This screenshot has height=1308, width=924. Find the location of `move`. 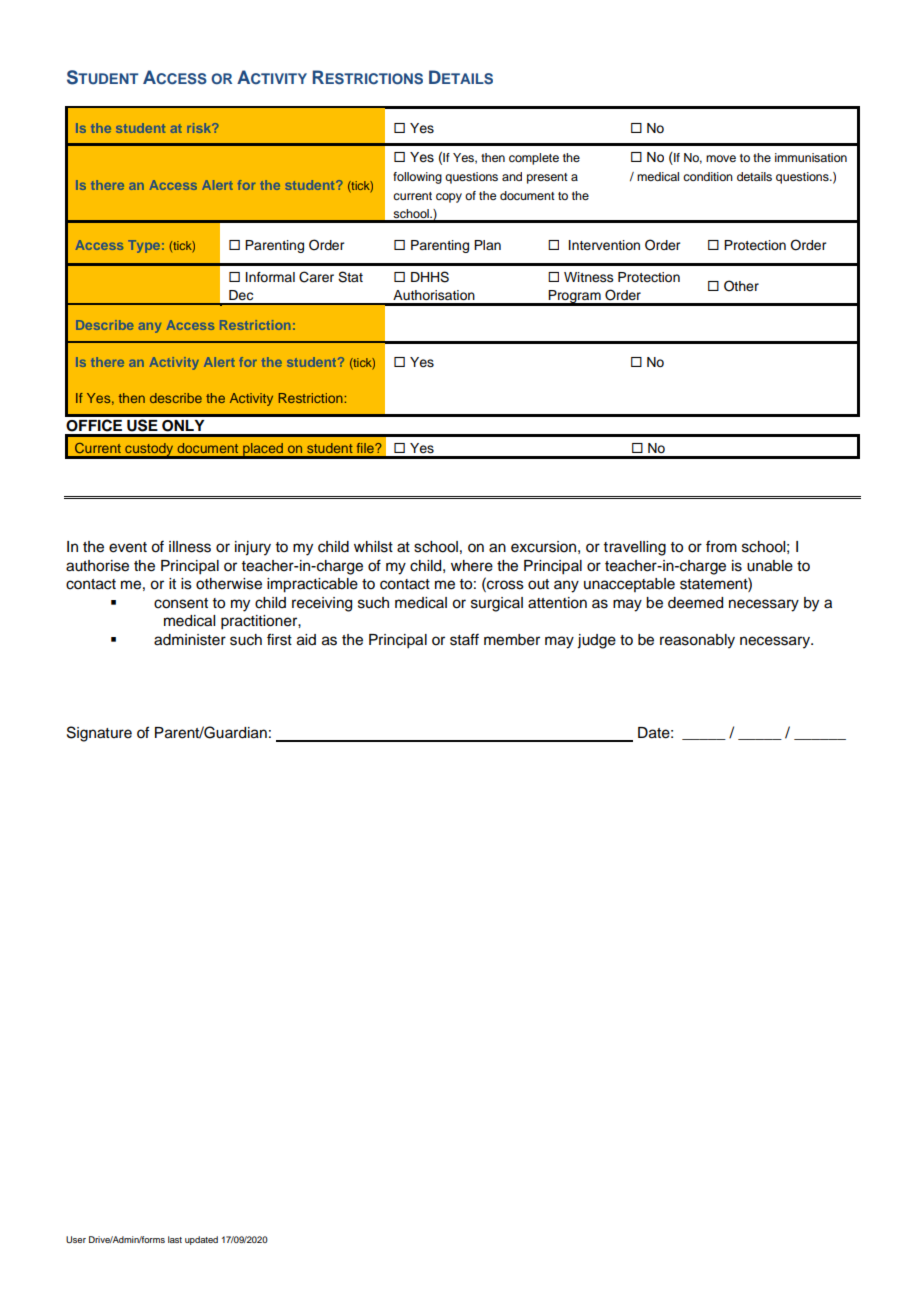

move is located at coordinates (721, 158).
